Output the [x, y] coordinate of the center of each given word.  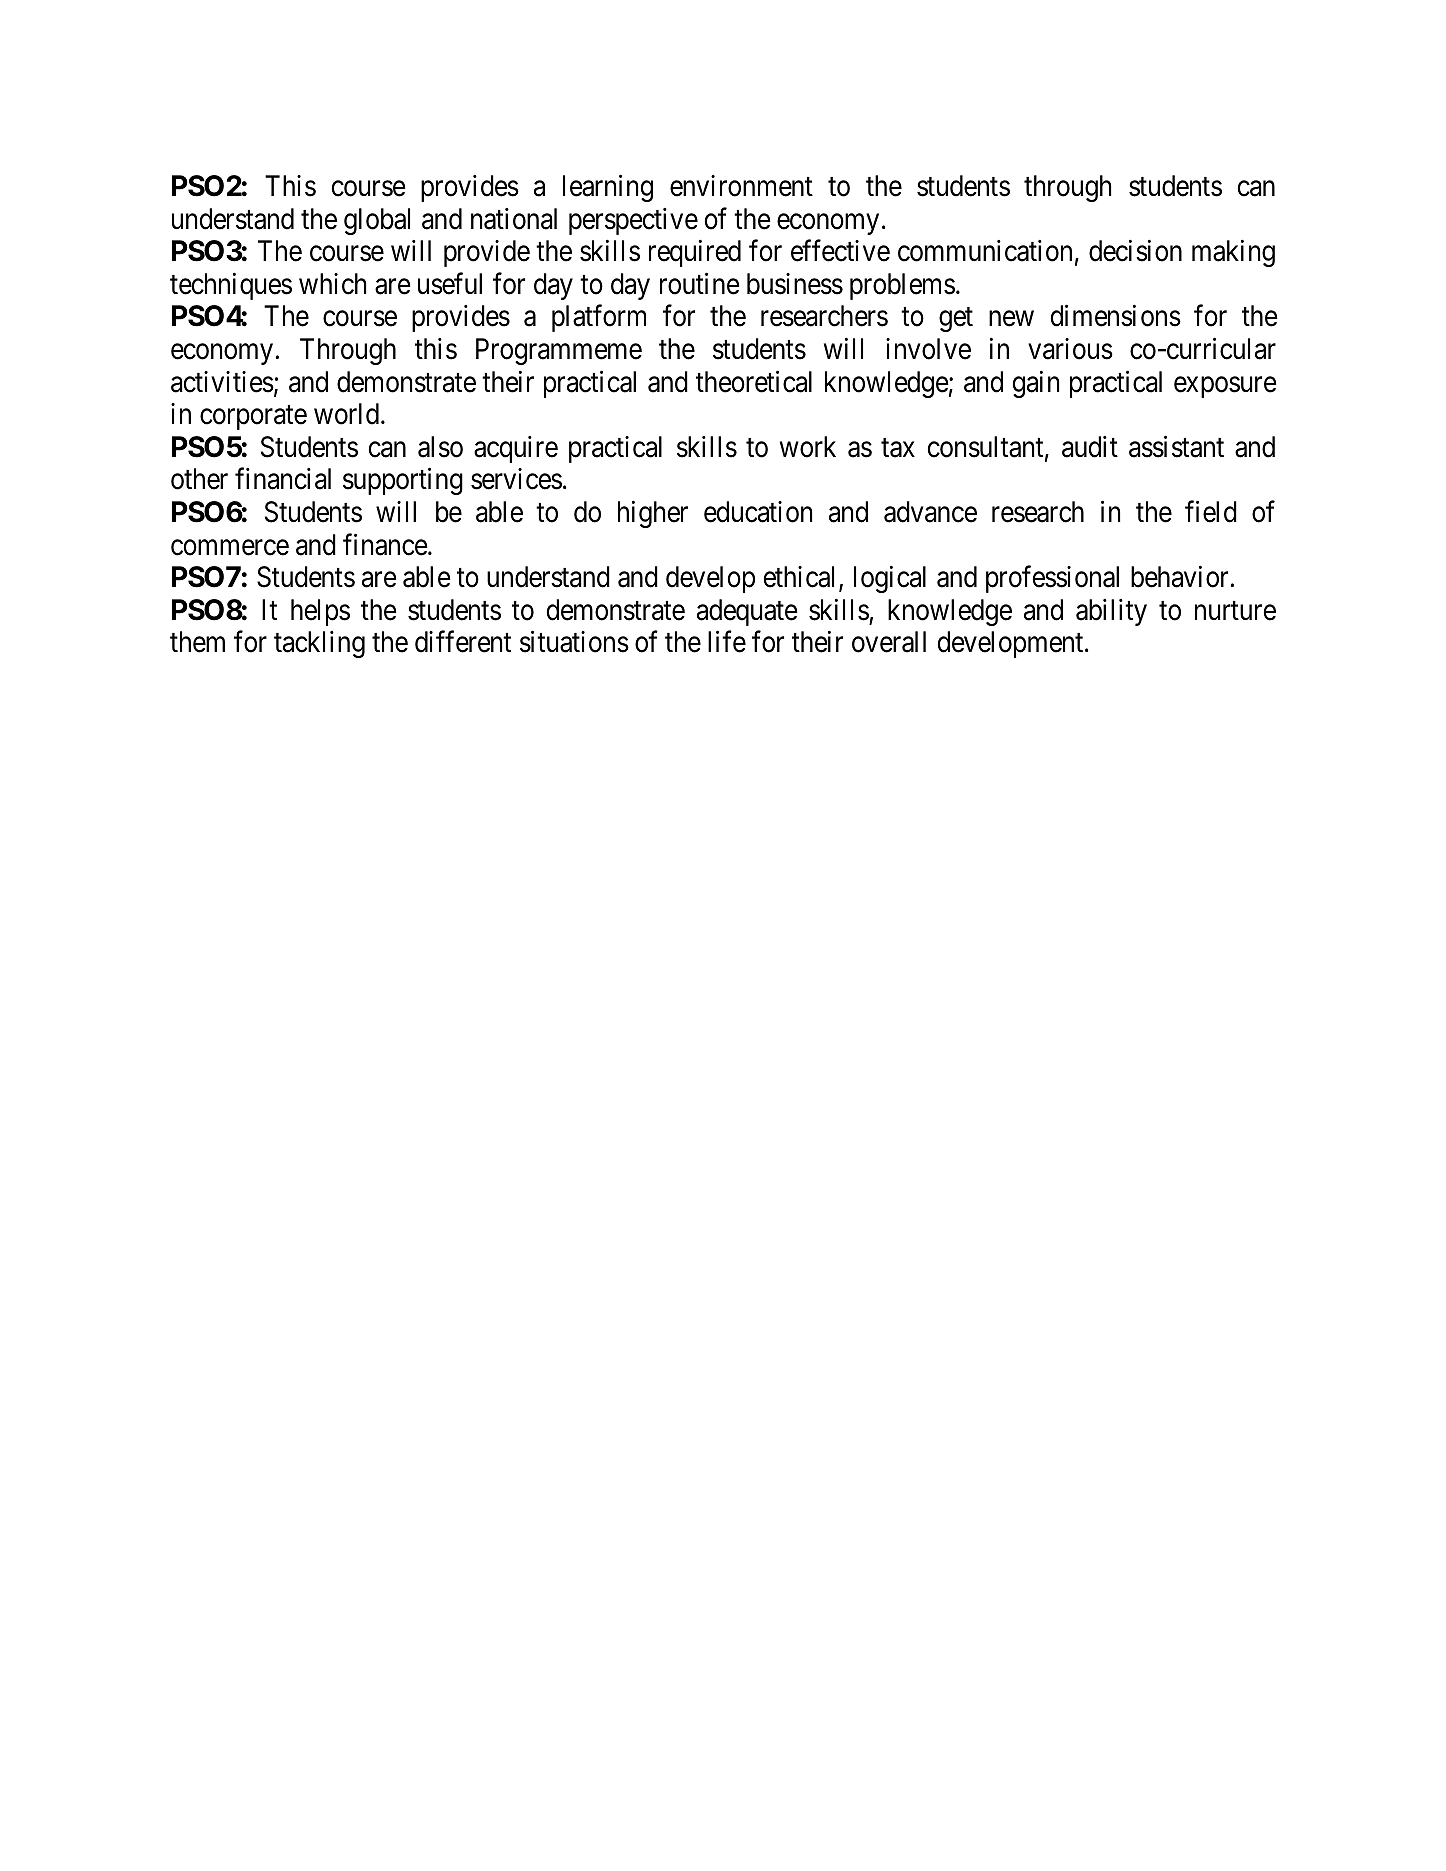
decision [1135, 251]
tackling [319, 644]
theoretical [754, 381]
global [377, 221]
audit [1090, 447]
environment [741, 186]
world [348, 414]
